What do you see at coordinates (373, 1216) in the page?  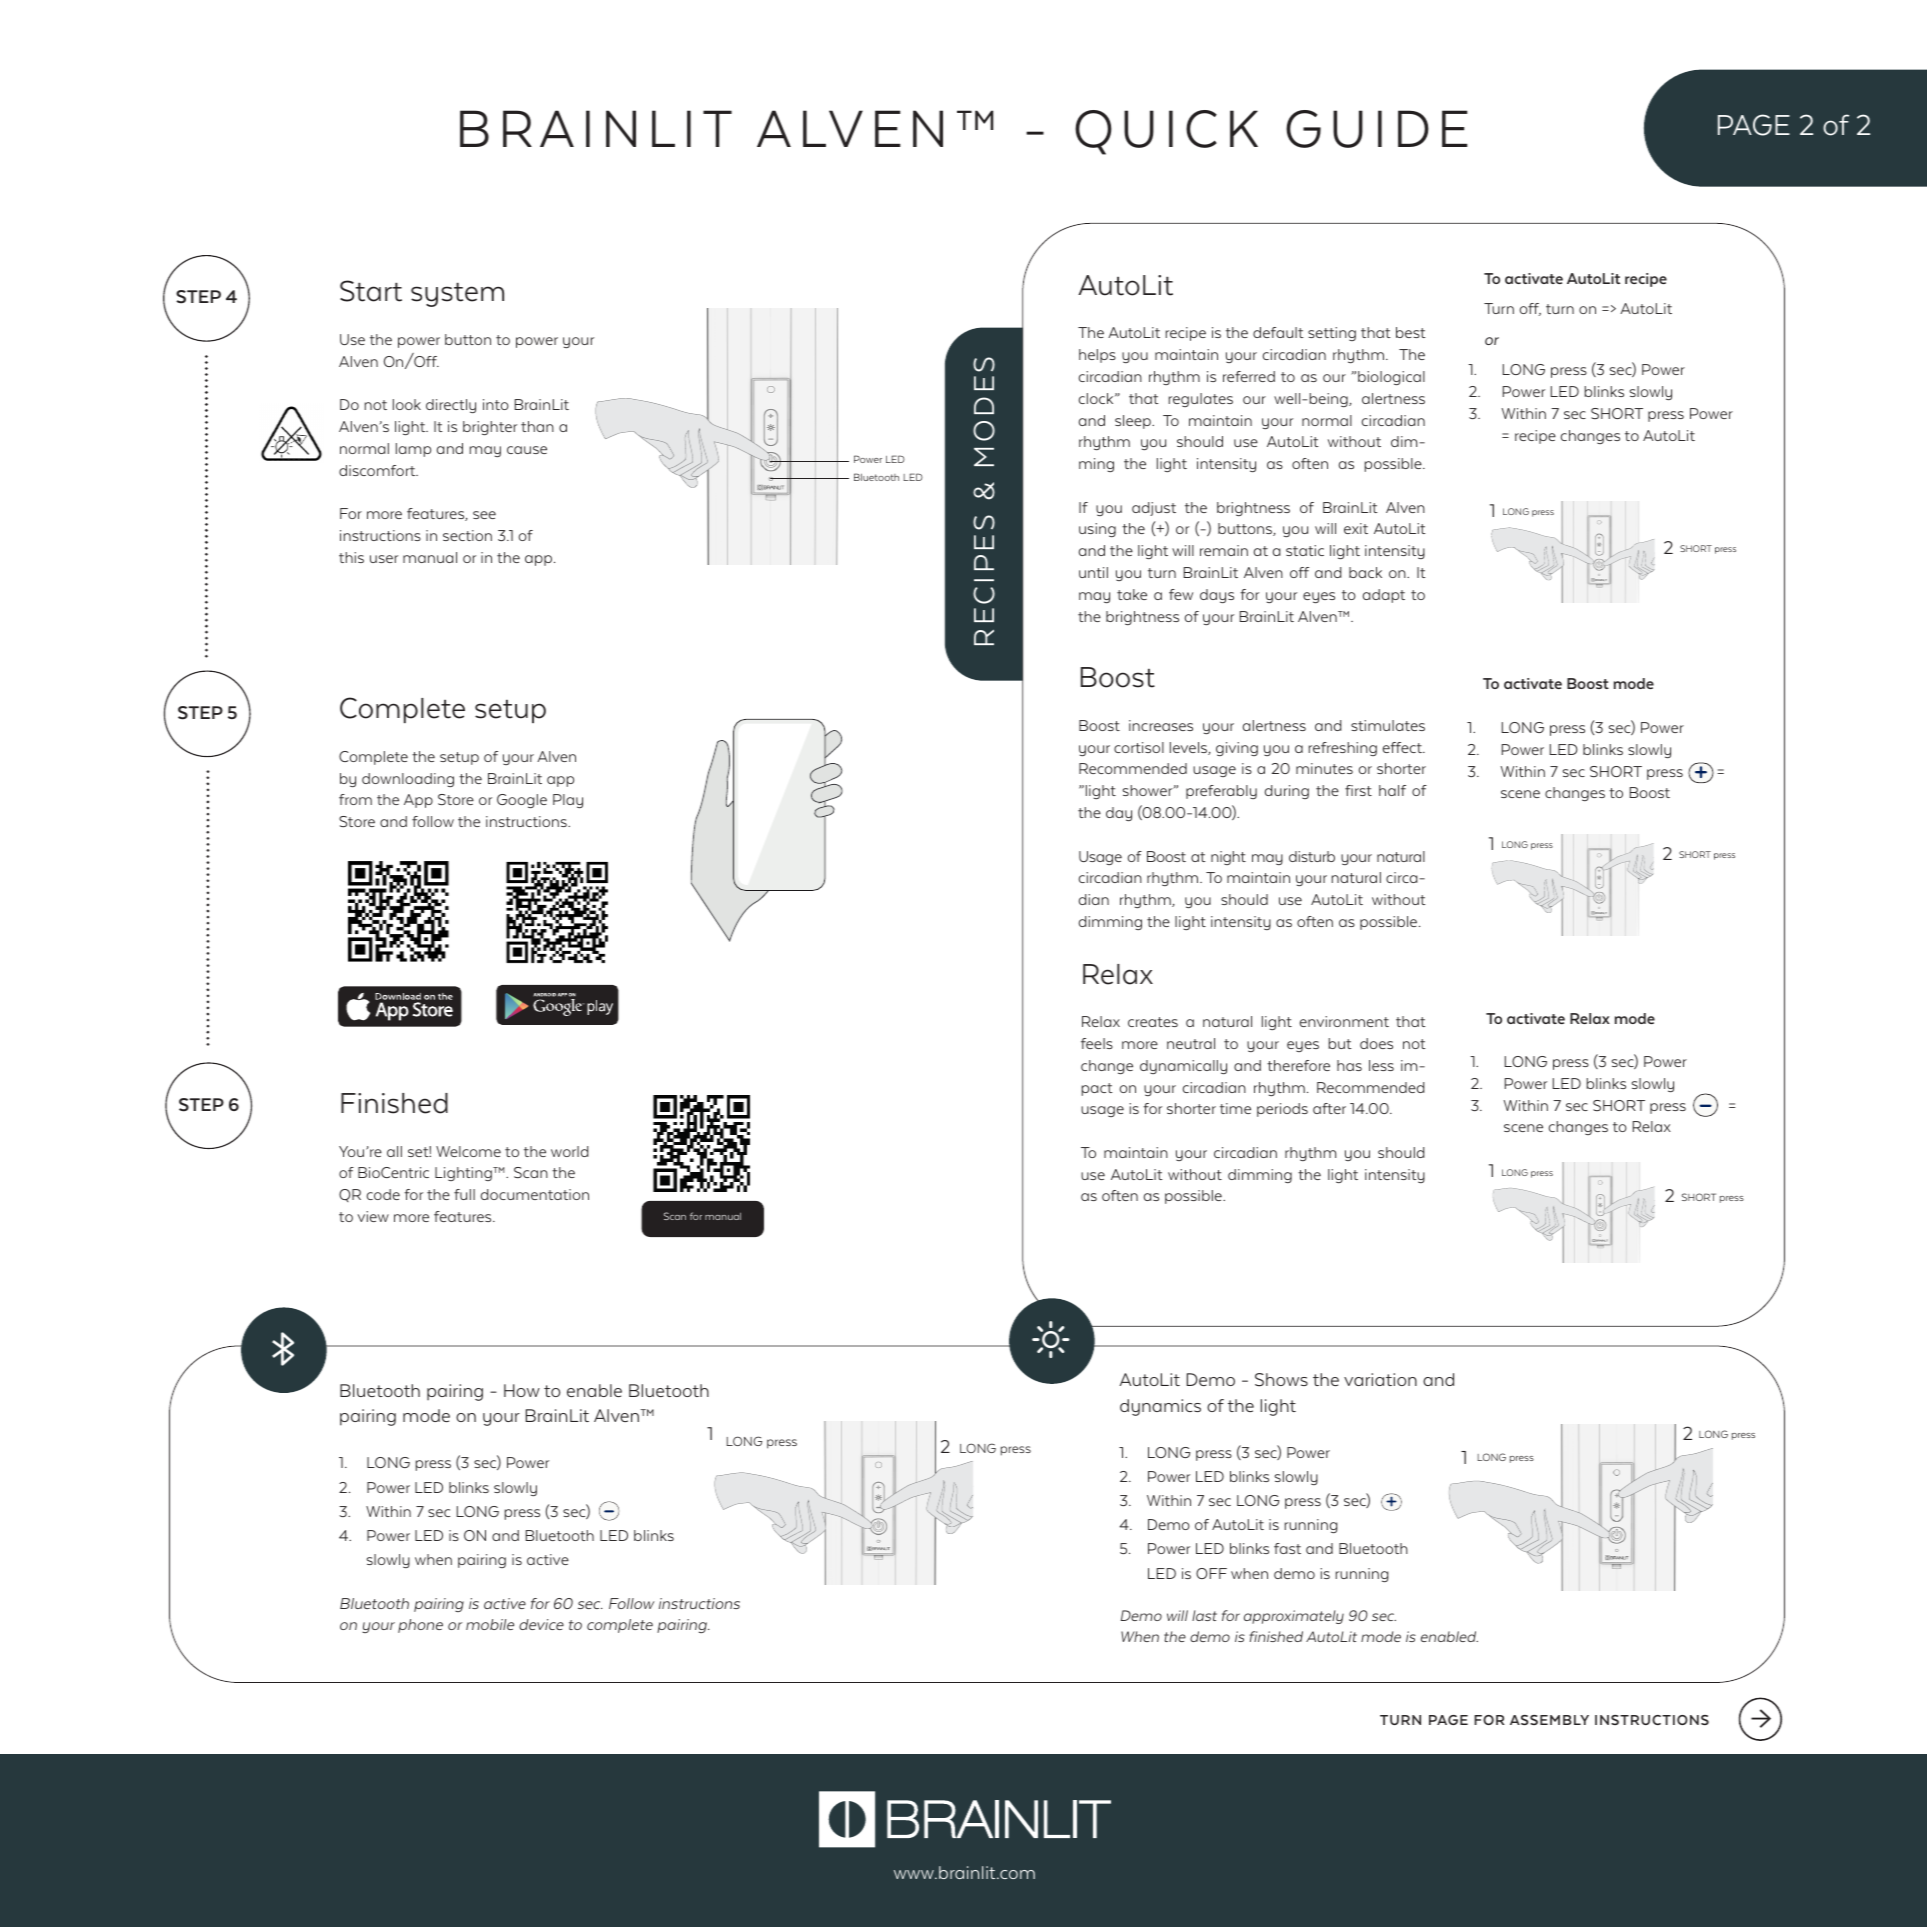 I see `view` at bounding box center [373, 1216].
